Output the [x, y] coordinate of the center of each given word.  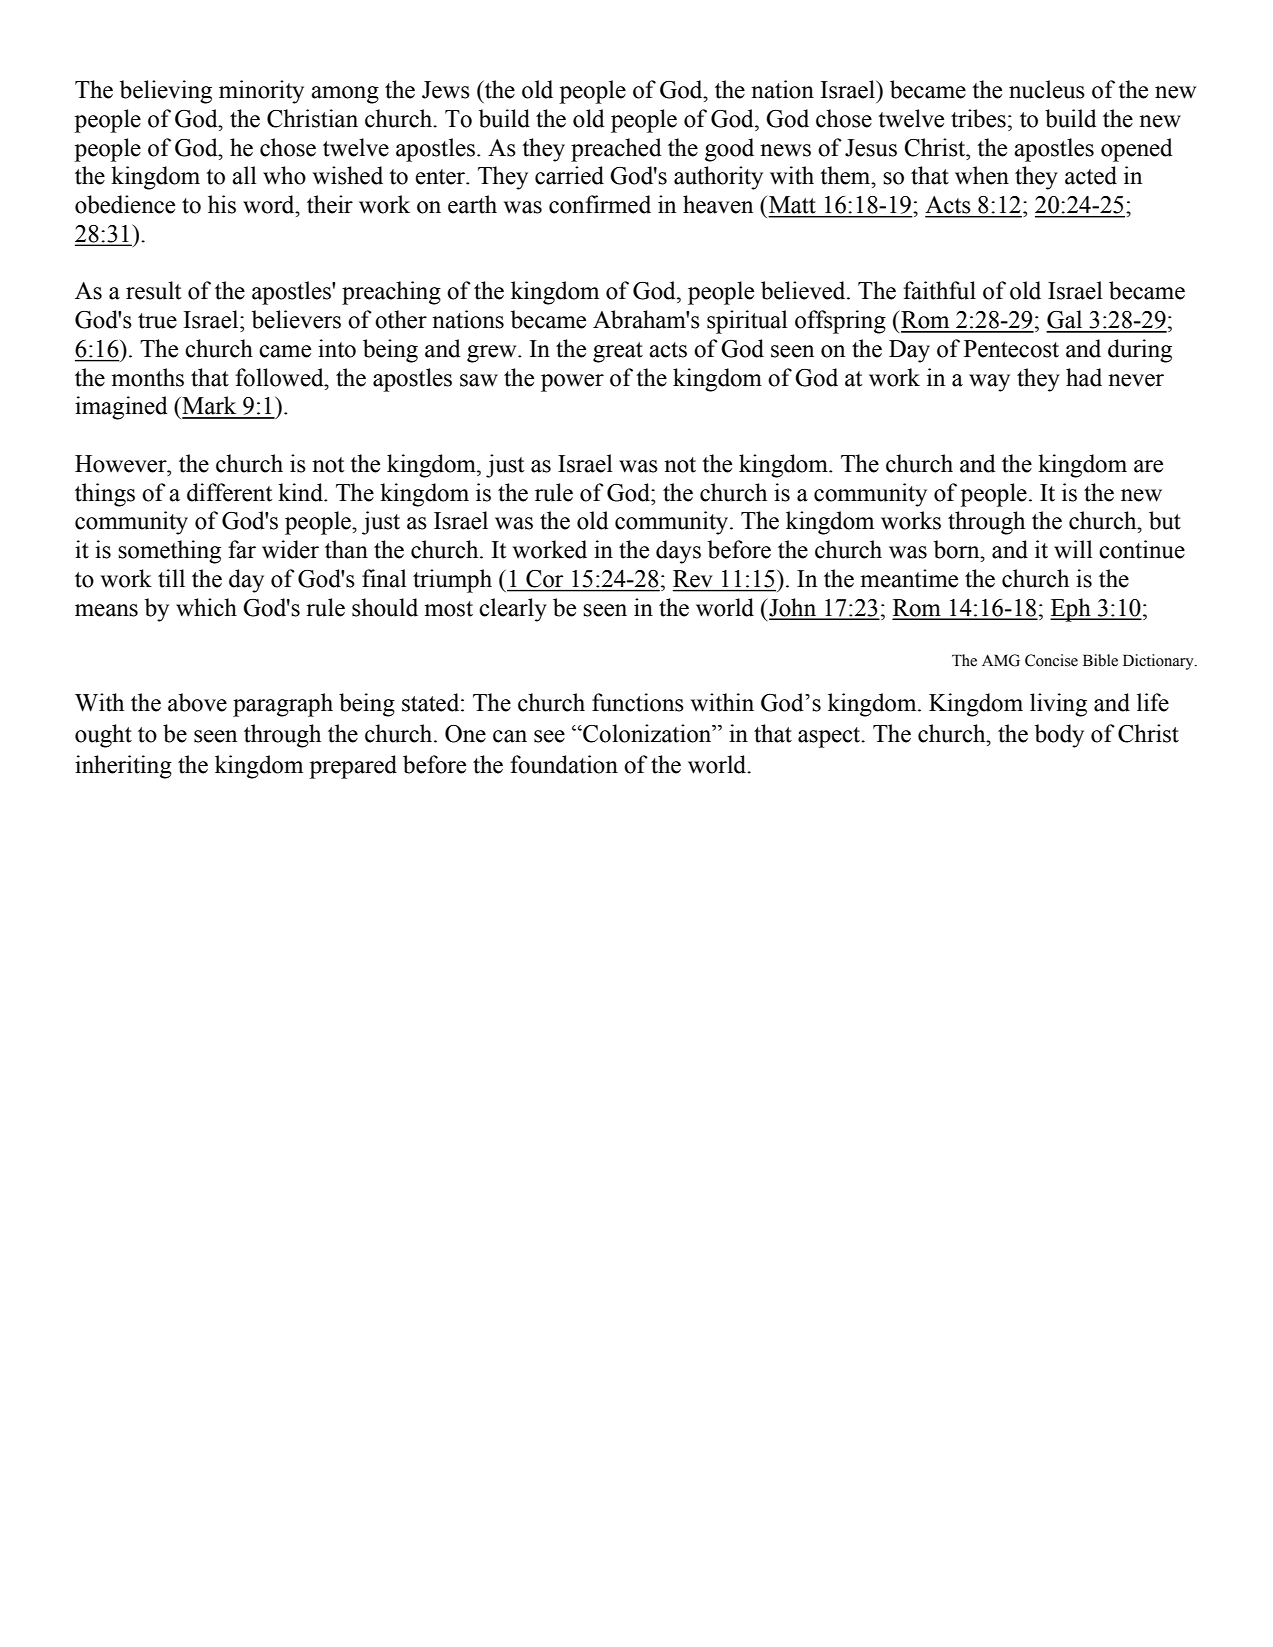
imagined [121, 408]
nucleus [1047, 89]
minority [261, 92]
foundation [564, 764]
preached [616, 150]
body [1059, 736]
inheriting [123, 767]
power [572, 383]
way [989, 383]
